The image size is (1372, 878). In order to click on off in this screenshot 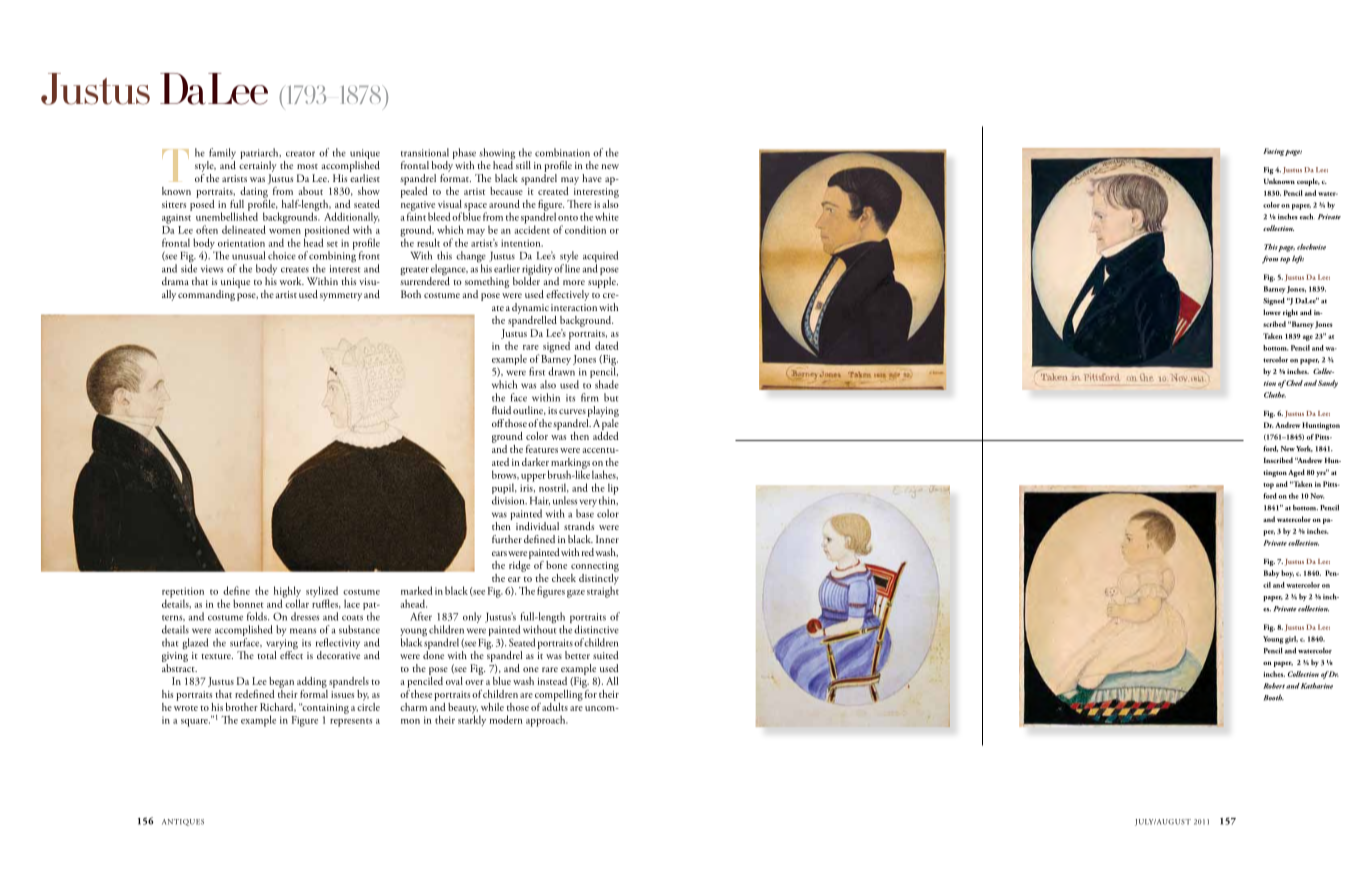, I will do `click(498, 423)`.
